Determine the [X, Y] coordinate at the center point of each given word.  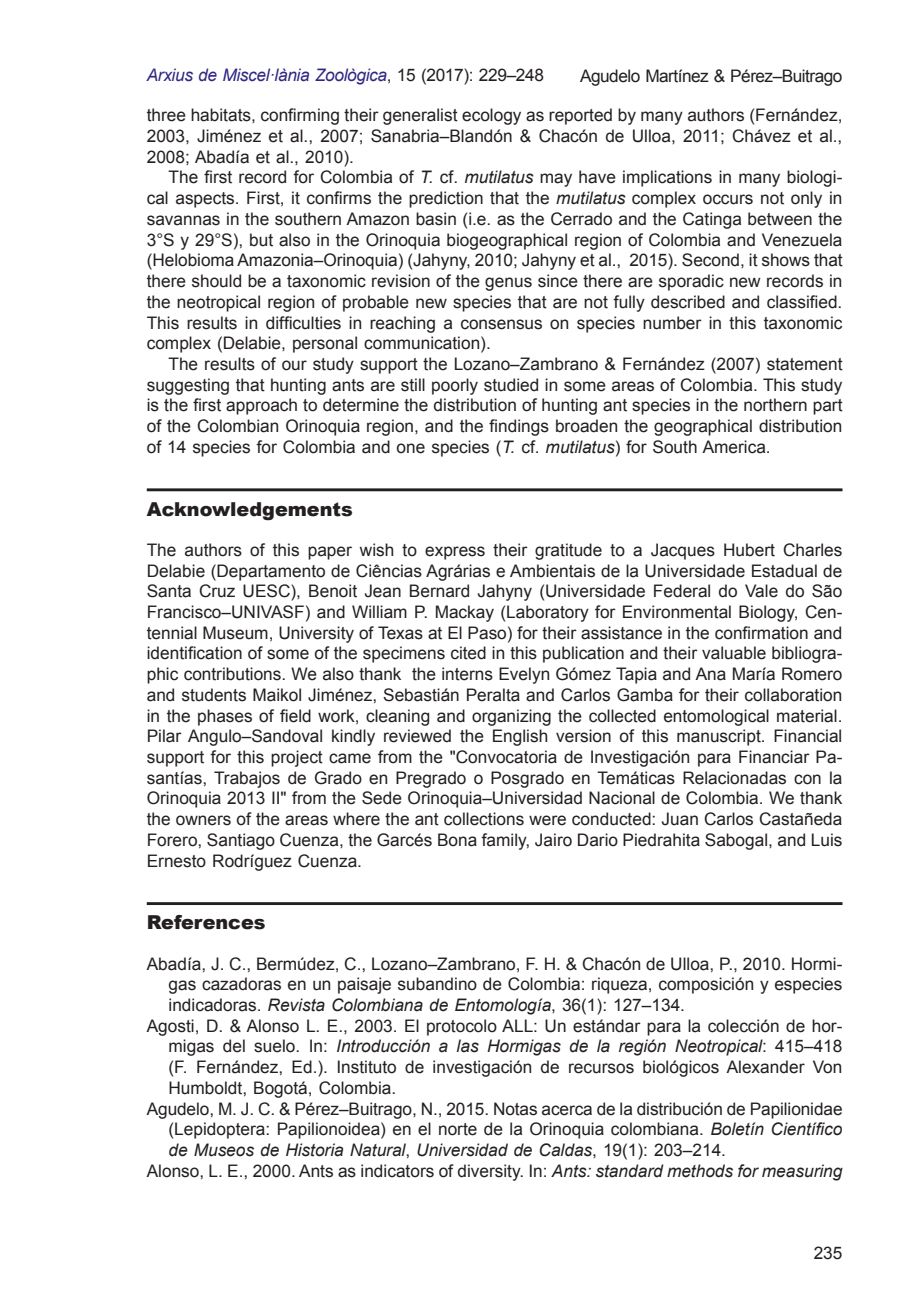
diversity [490, 1172]
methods [700, 1171]
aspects [206, 200]
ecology [491, 116]
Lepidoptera [221, 1130]
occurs [728, 199]
